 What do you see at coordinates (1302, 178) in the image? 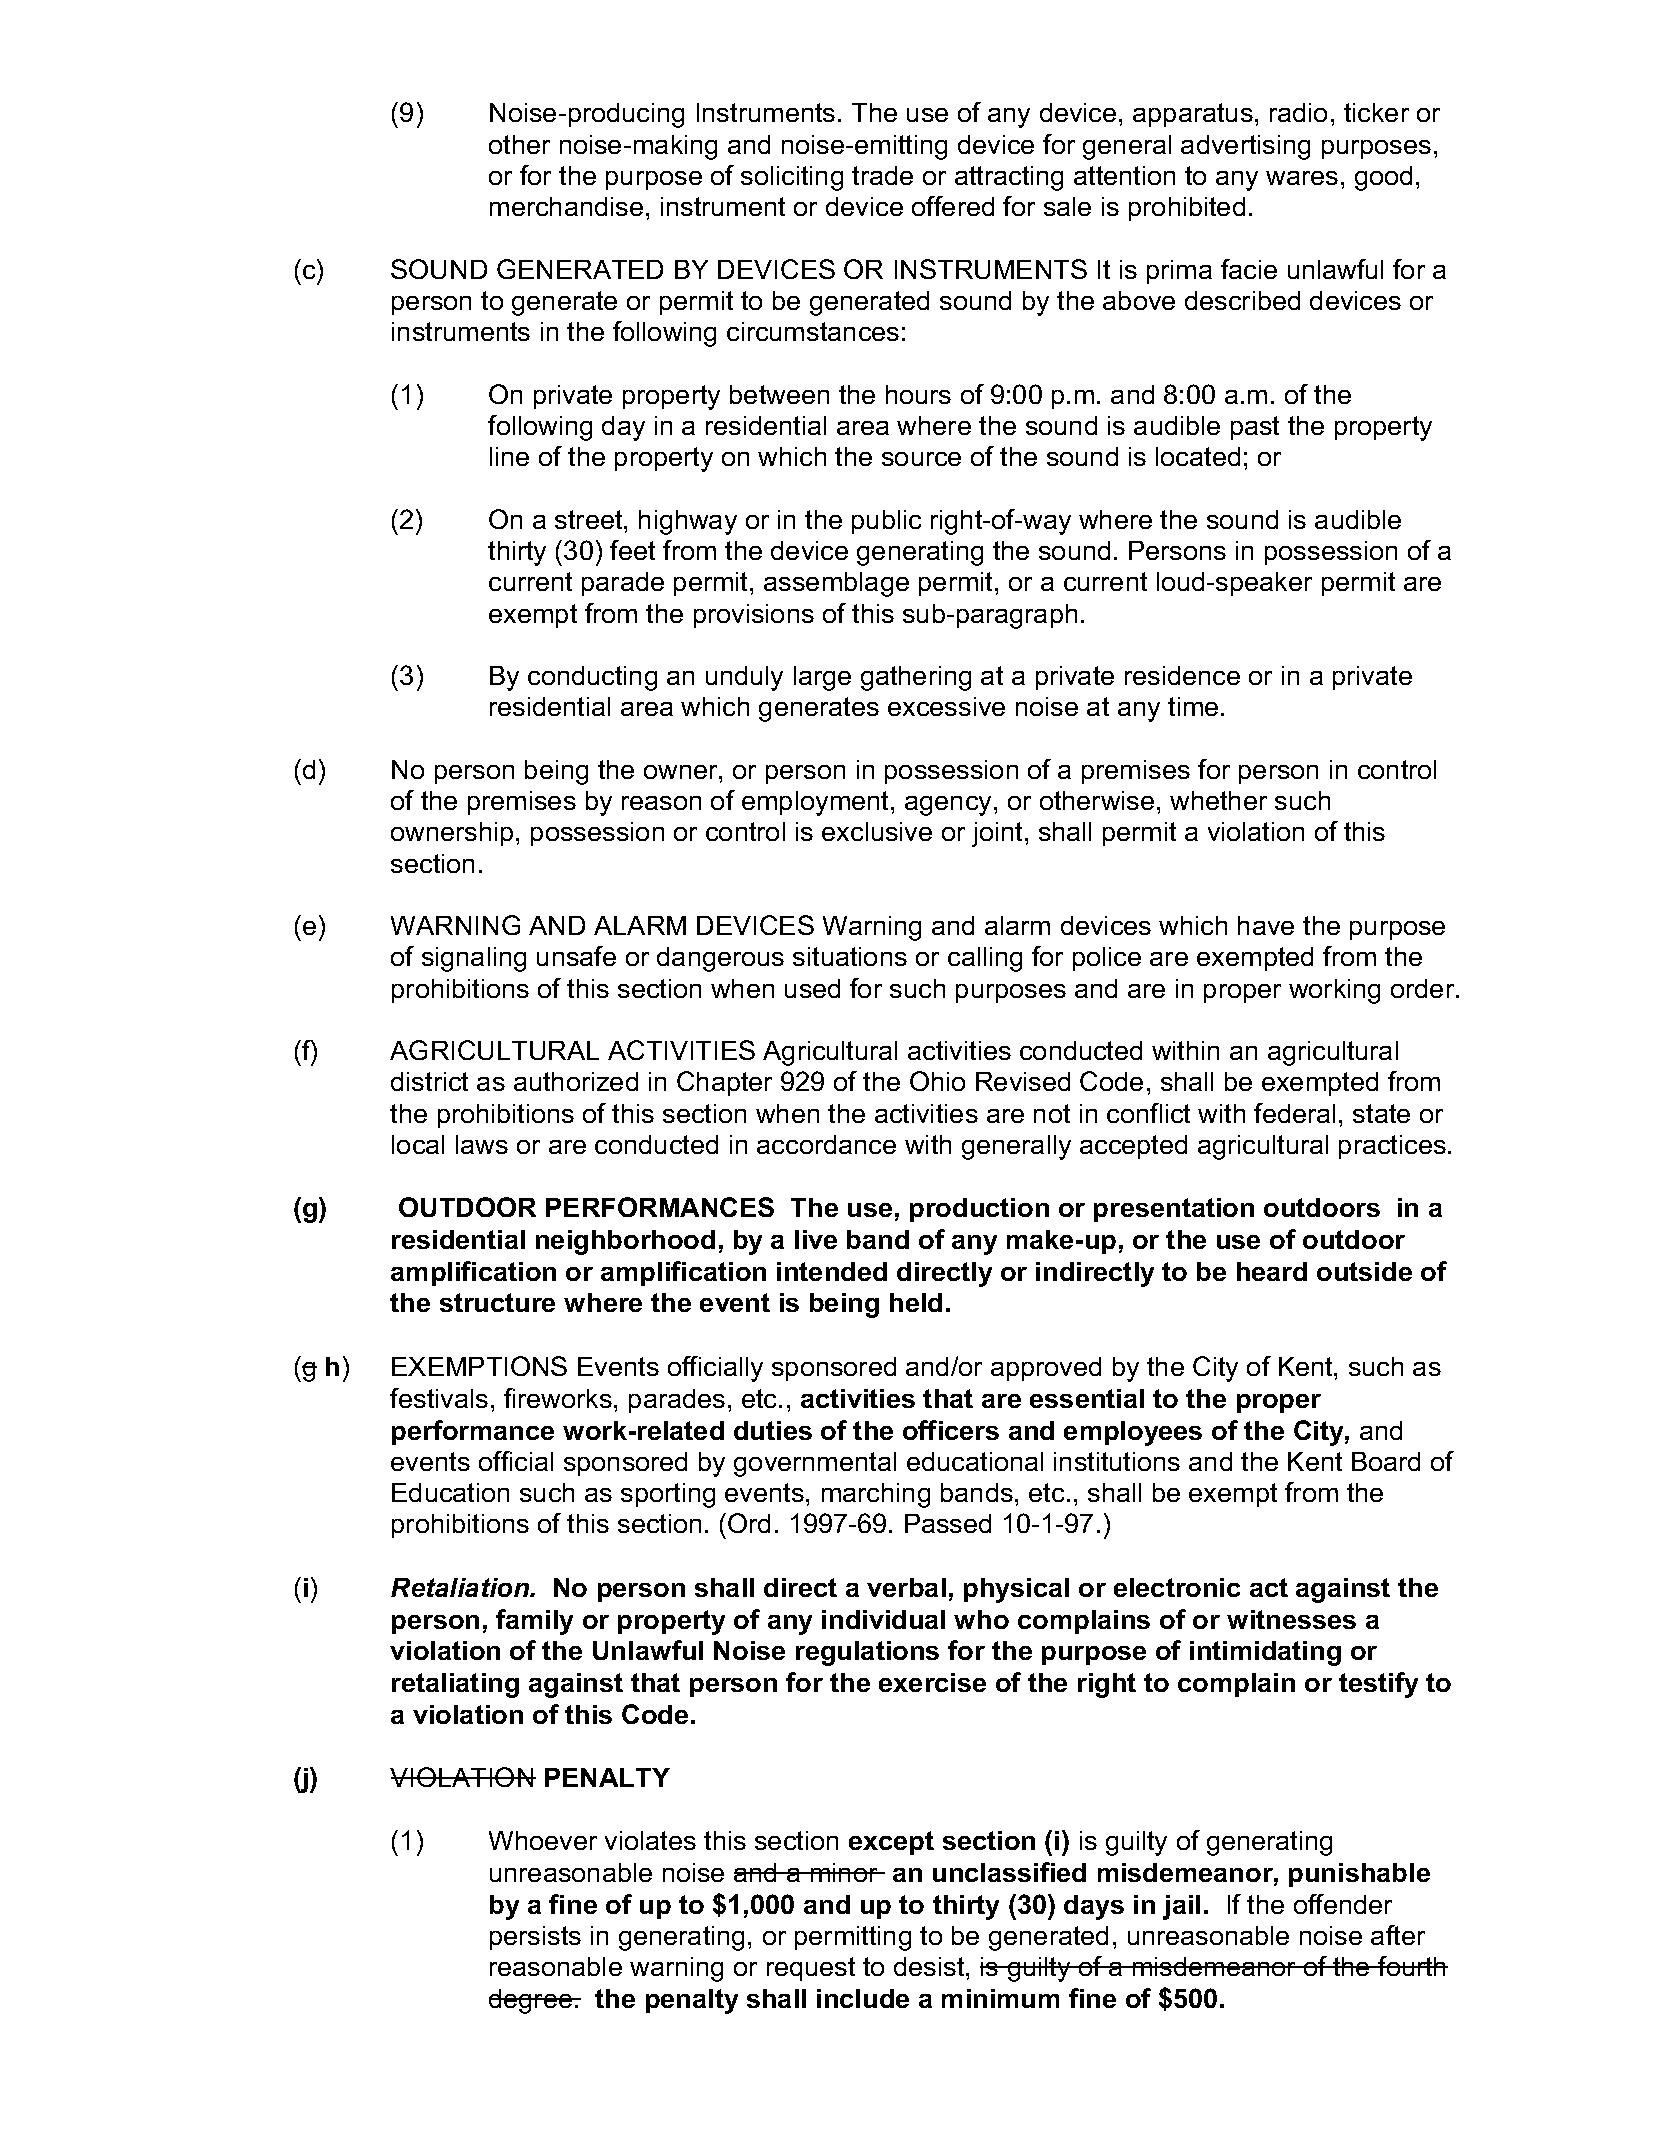
I see `wares` at bounding box center [1302, 178].
